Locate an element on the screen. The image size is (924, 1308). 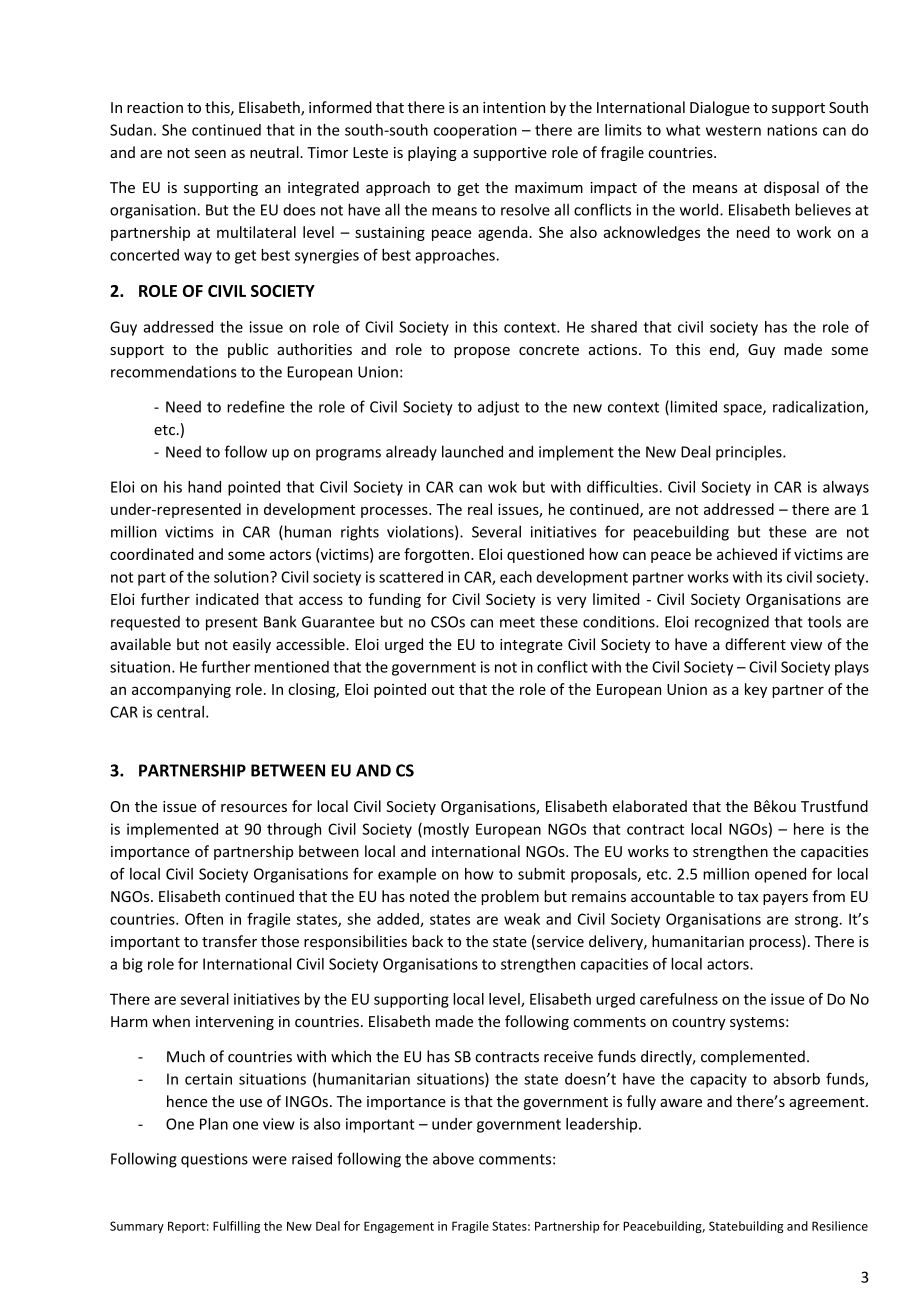
nations is located at coordinates (792, 130).
